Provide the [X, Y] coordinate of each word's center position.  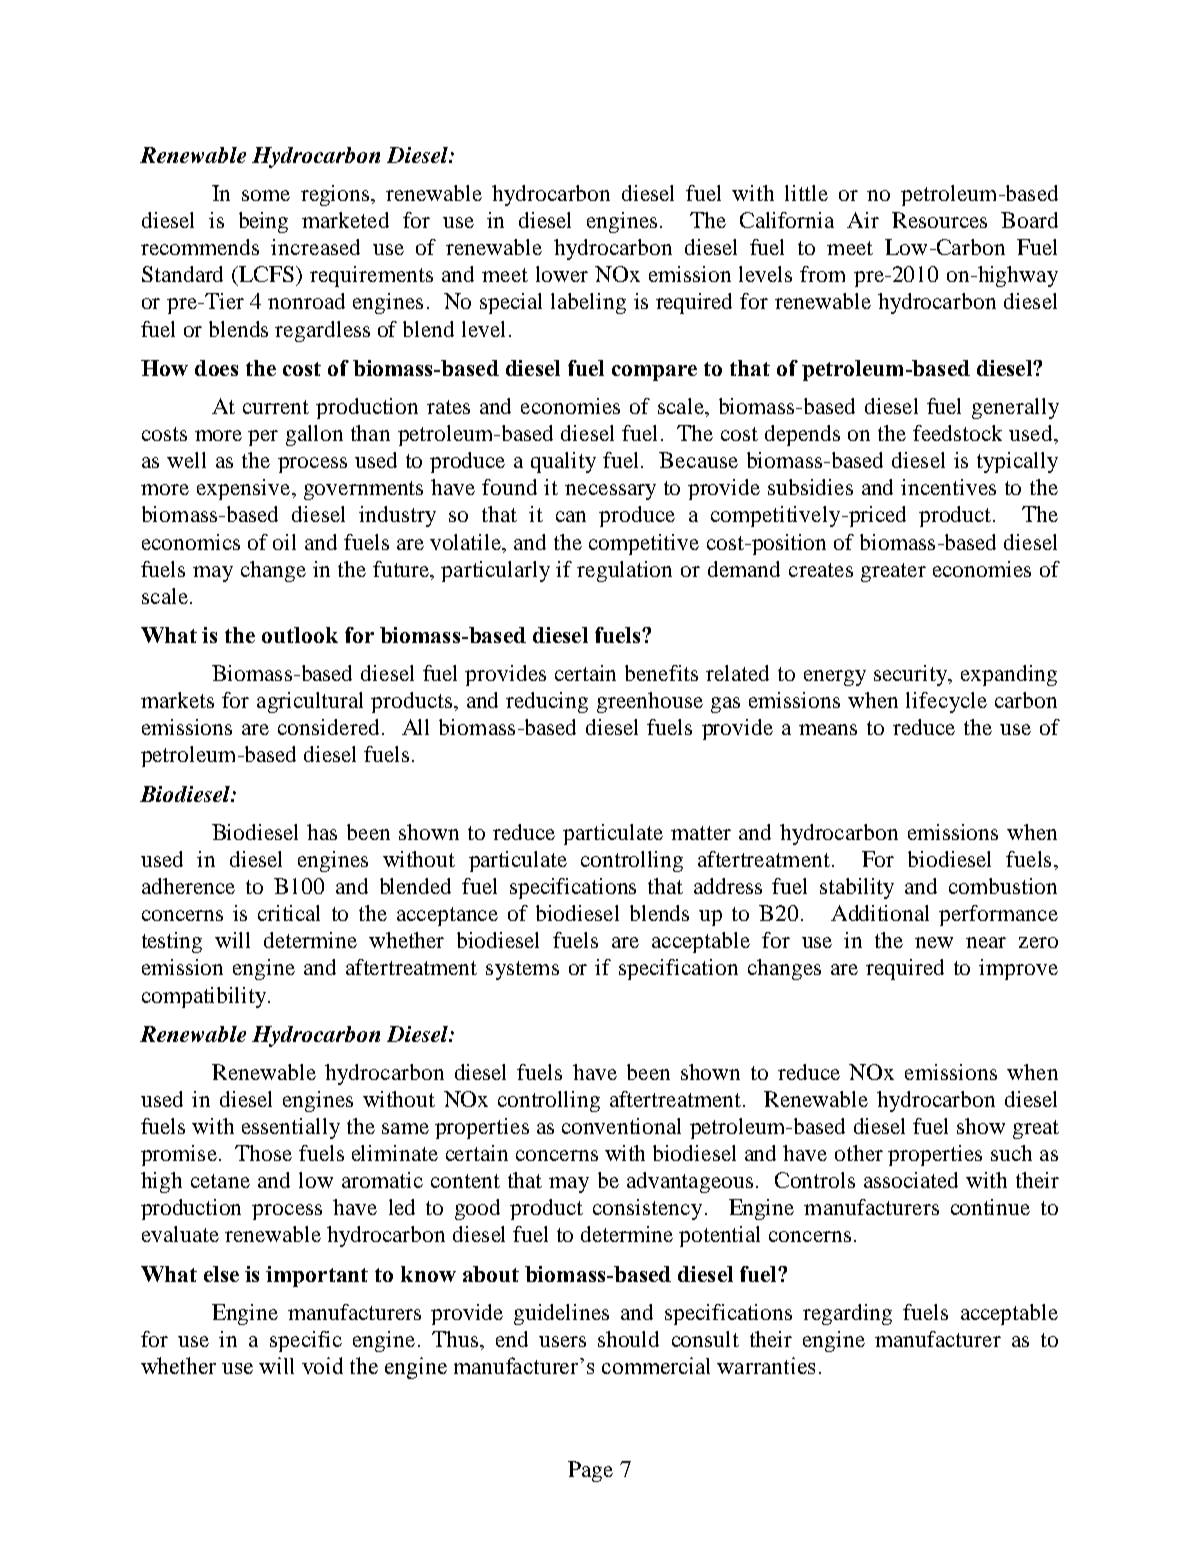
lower [562, 274]
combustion [1003, 886]
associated [911, 1180]
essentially [291, 1128]
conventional [621, 1126]
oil [284, 542]
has [322, 832]
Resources [939, 220]
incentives [948, 487]
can [571, 516]
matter [701, 833]
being [263, 222]
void [322, 1365]
